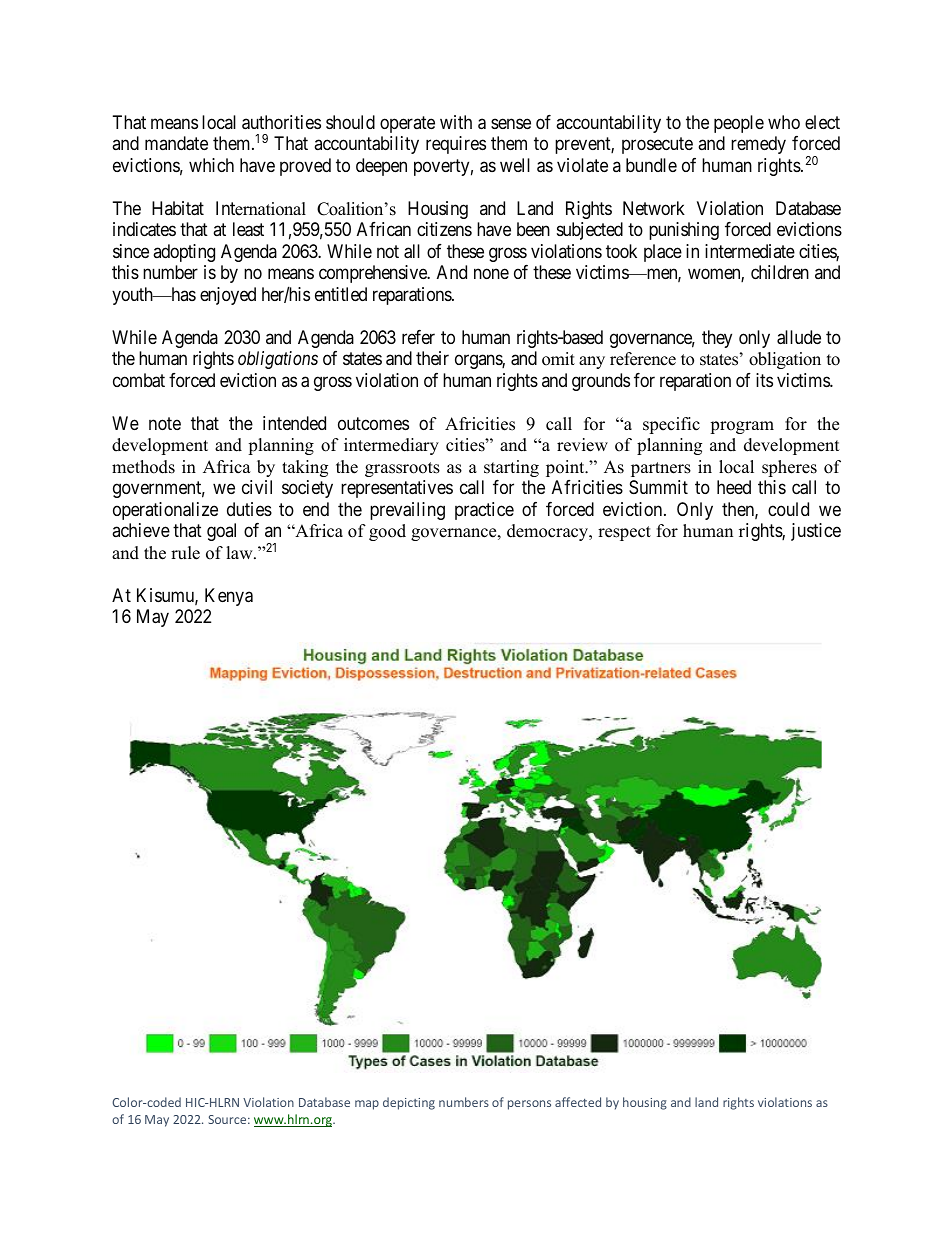 This screenshot has width=952, height=1233. Describe the element at coordinates (816, 532) in the screenshot. I see `justice` at that location.
